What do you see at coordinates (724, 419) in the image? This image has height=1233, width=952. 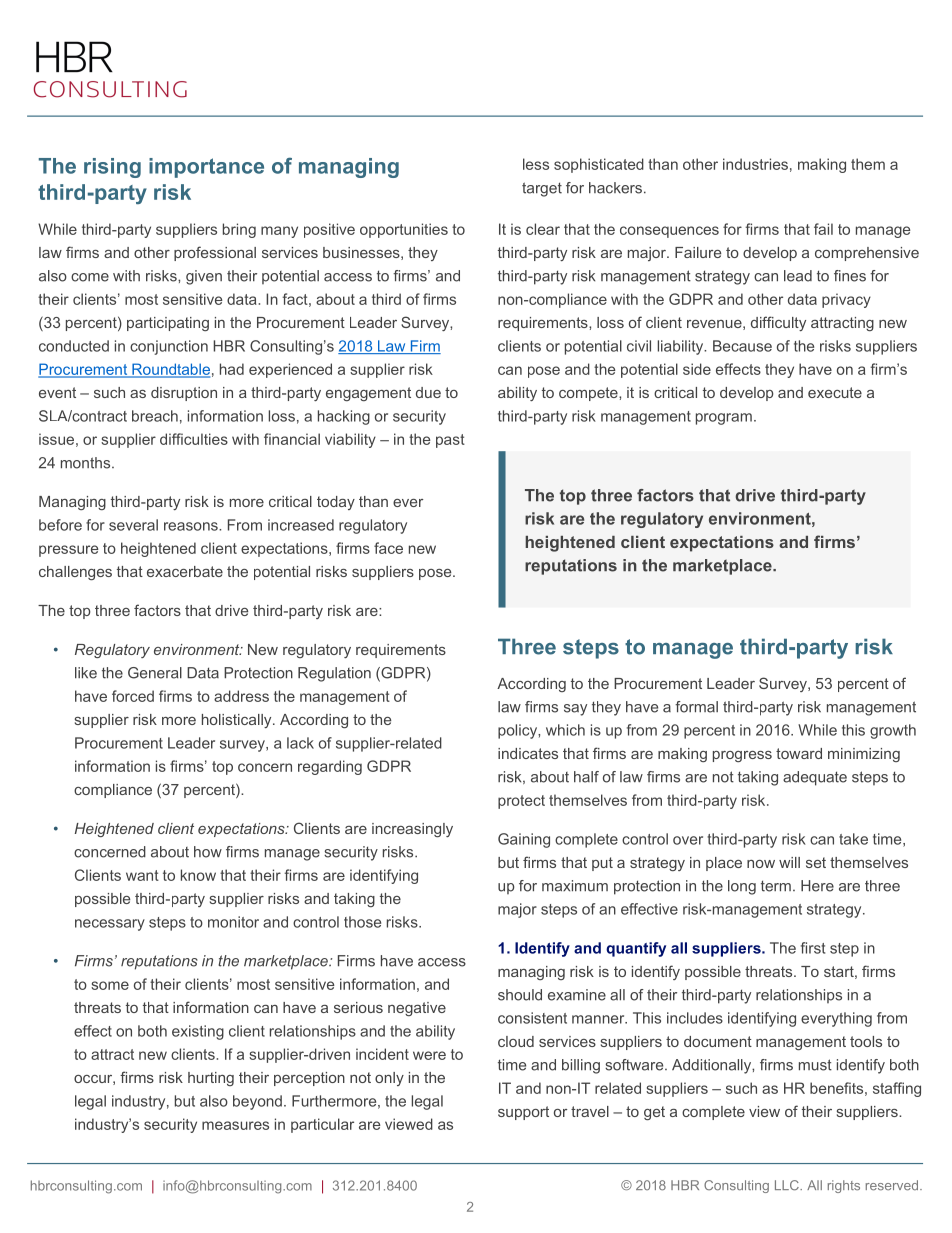 I see `program` at bounding box center [724, 419].
